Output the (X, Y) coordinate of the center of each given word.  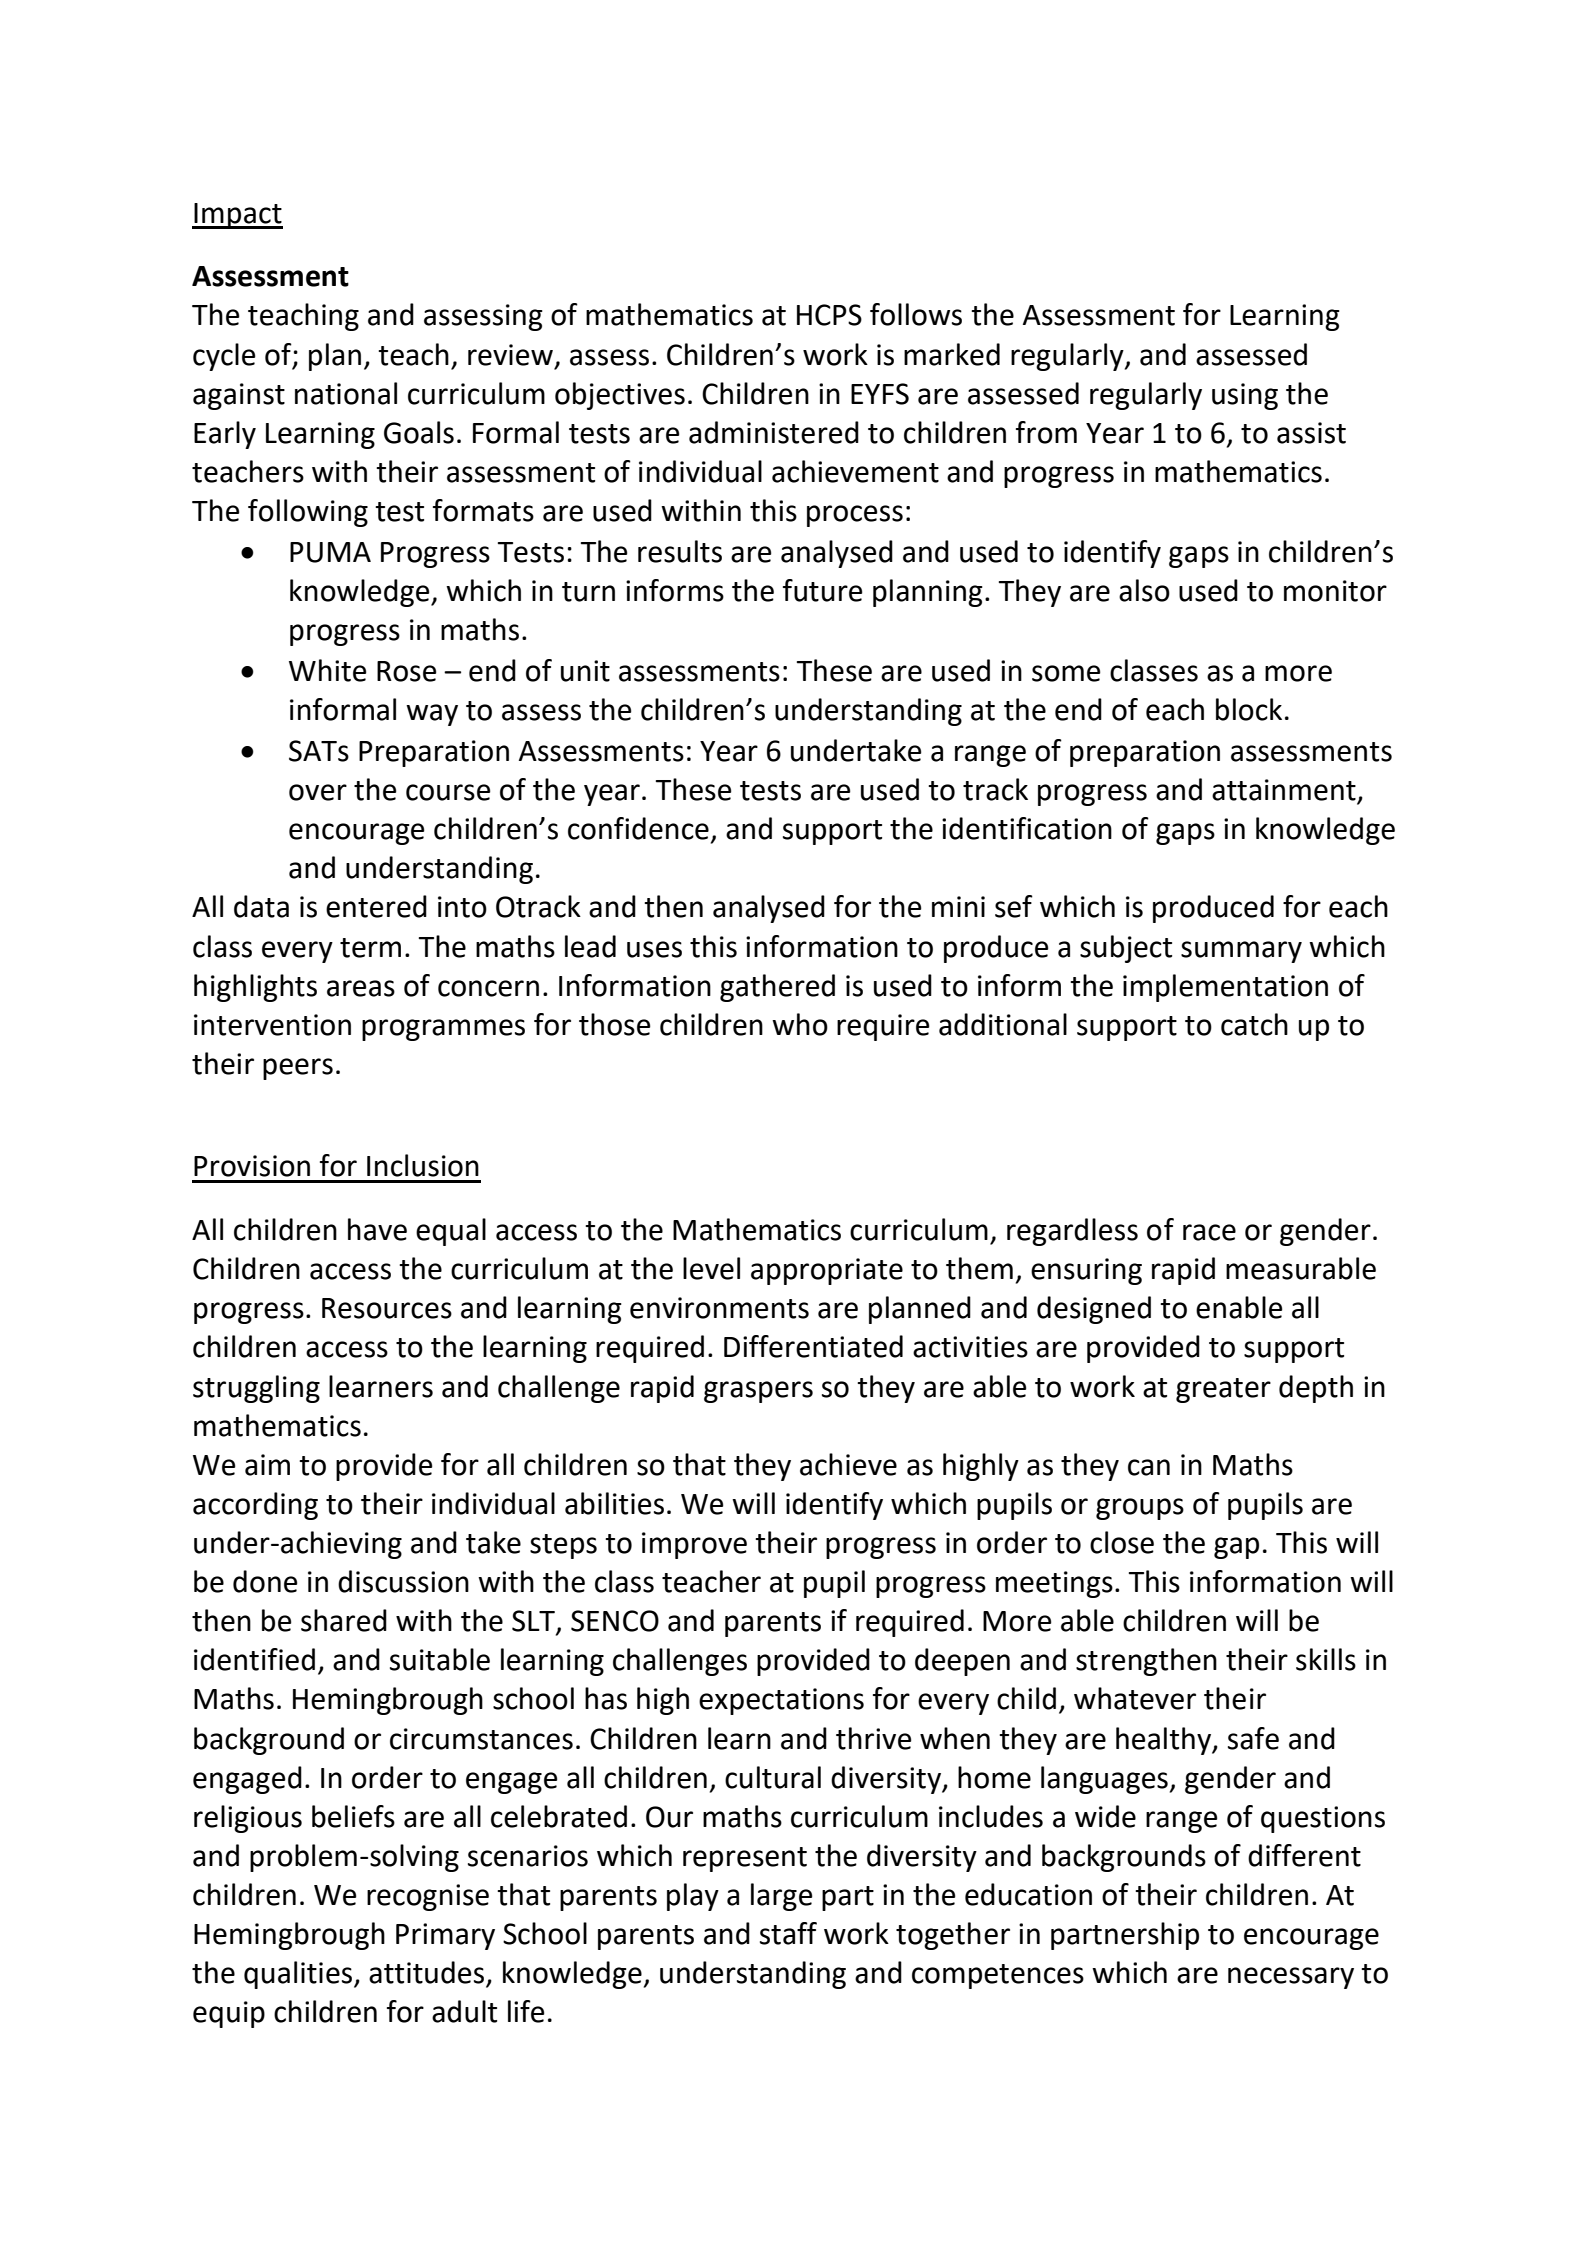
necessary (1291, 1978)
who (800, 1024)
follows (916, 314)
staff (788, 1933)
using (1245, 396)
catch (1254, 1024)
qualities (299, 1975)
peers (298, 1069)
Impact (237, 216)
